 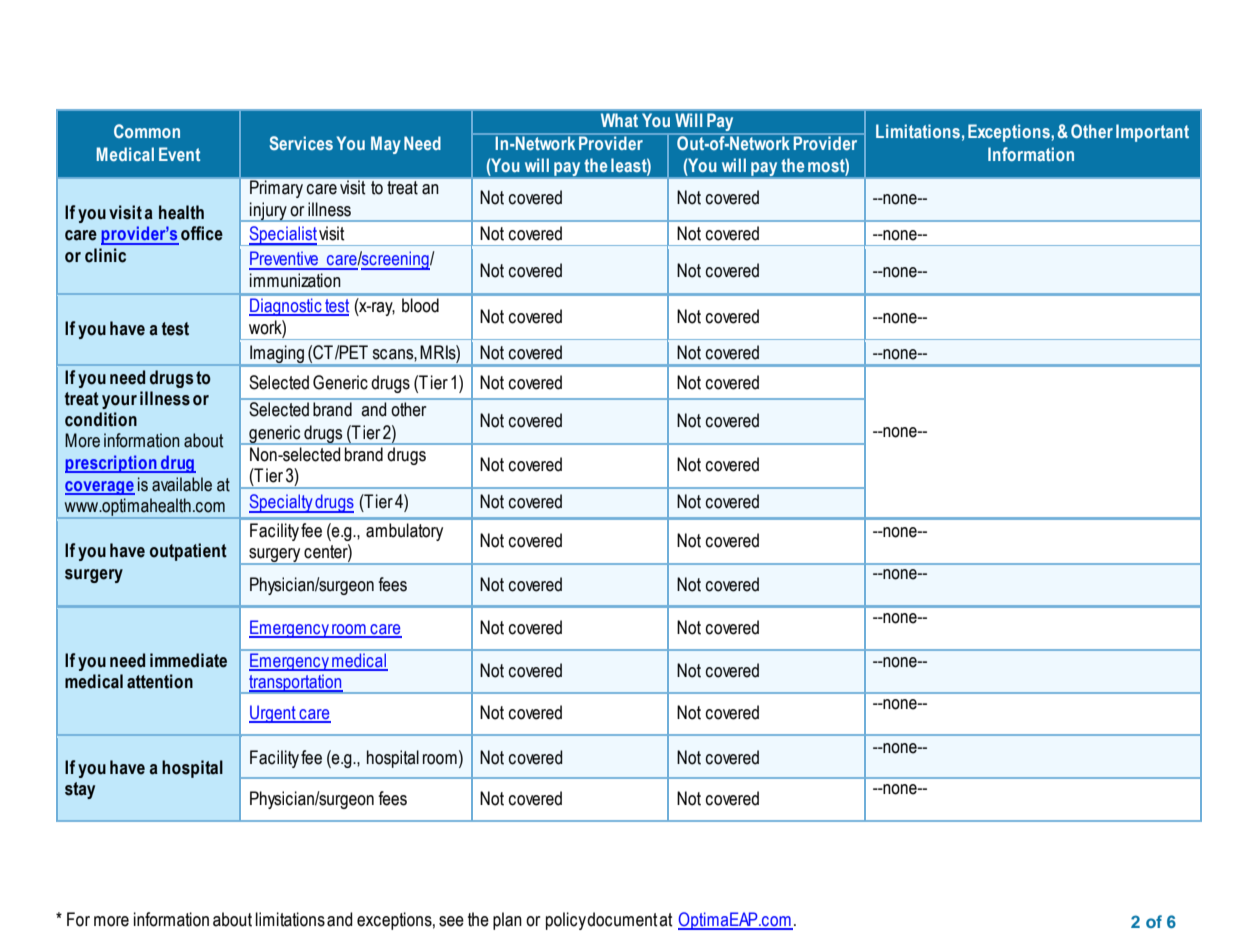 What do you see at coordinates (567, 921) in the screenshot?
I see `policy` at bounding box center [567, 921].
